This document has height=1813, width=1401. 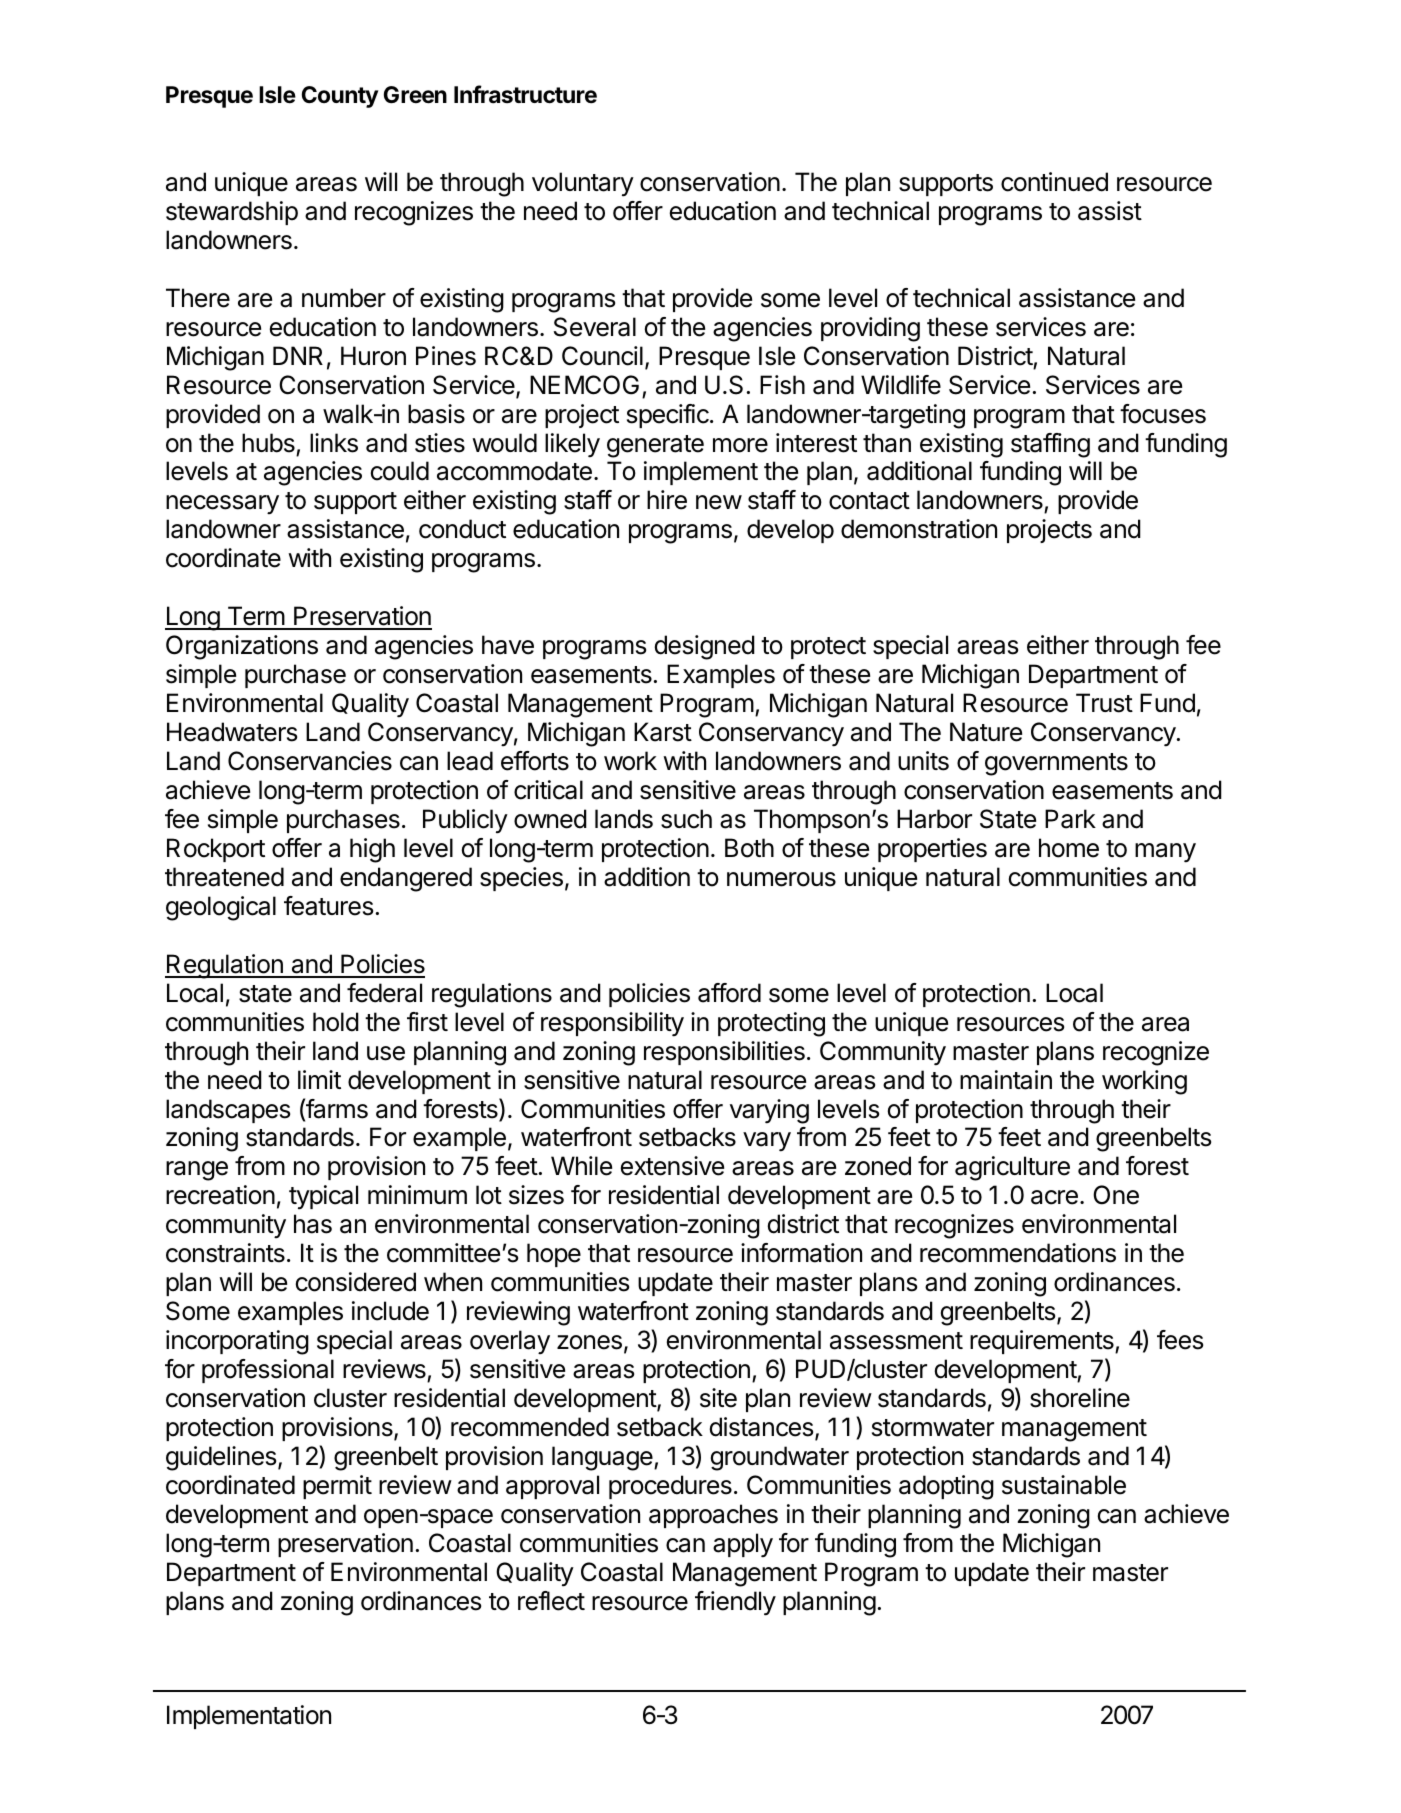 I want to click on permit, so click(x=337, y=1487).
